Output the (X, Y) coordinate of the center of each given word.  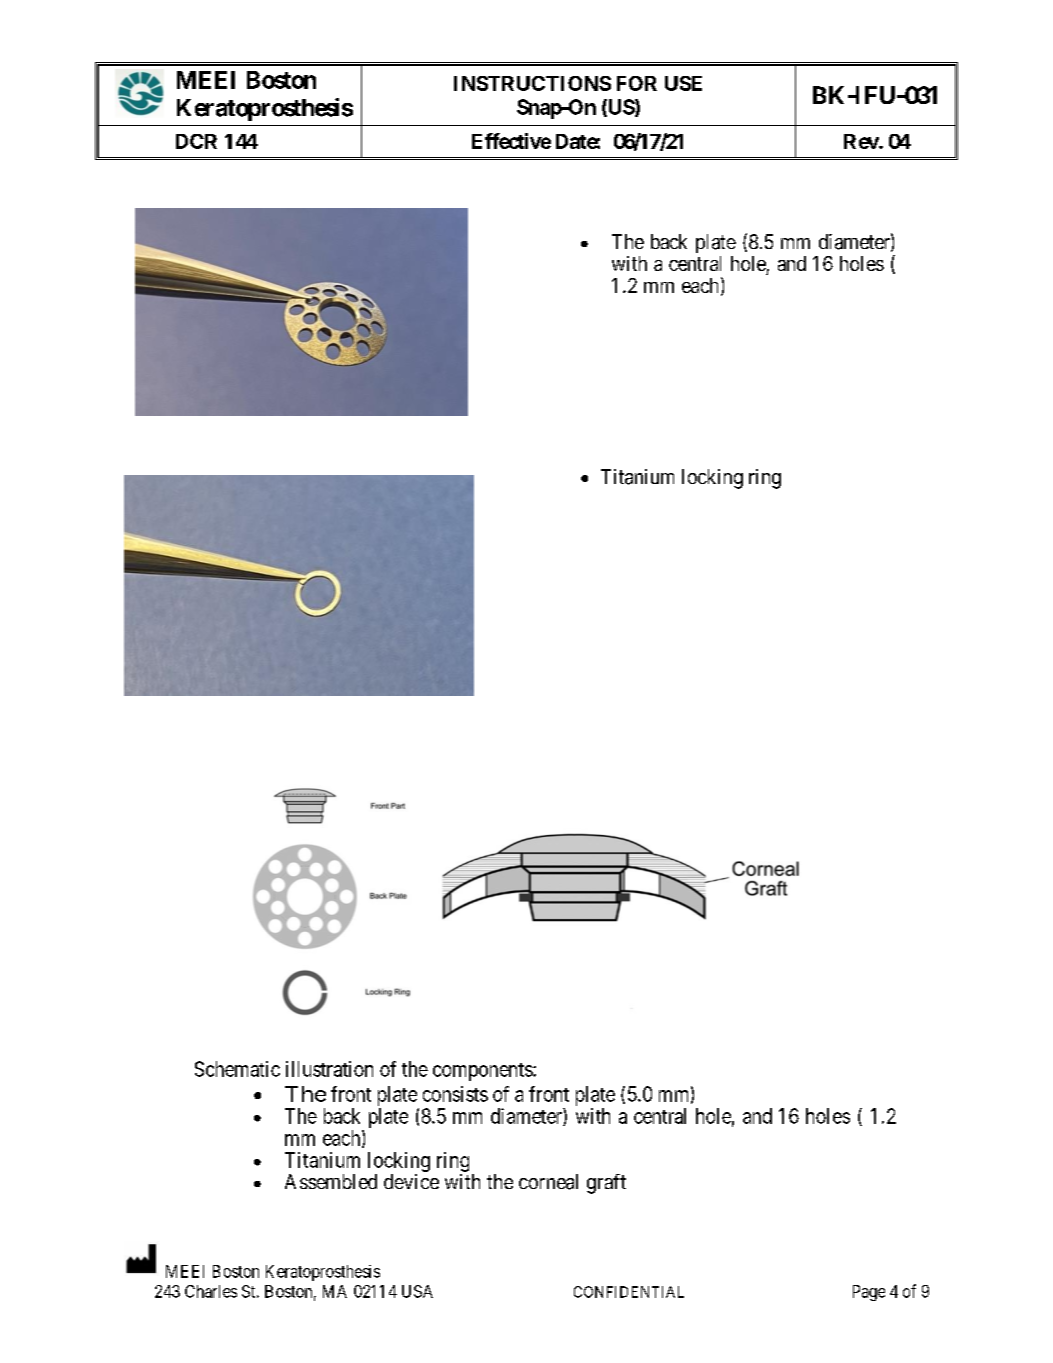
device (411, 1181)
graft (606, 1184)
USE (683, 83)
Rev (862, 141)
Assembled (331, 1181)
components (483, 1072)
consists (455, 1094)
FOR (637, 83)
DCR (196, 141)
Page (869, 1293)
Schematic (237, 1069)
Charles (211, 1291)
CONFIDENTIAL (629, 1292)
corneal (548, 1182)
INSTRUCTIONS (532, 83)
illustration (329, 1069)
